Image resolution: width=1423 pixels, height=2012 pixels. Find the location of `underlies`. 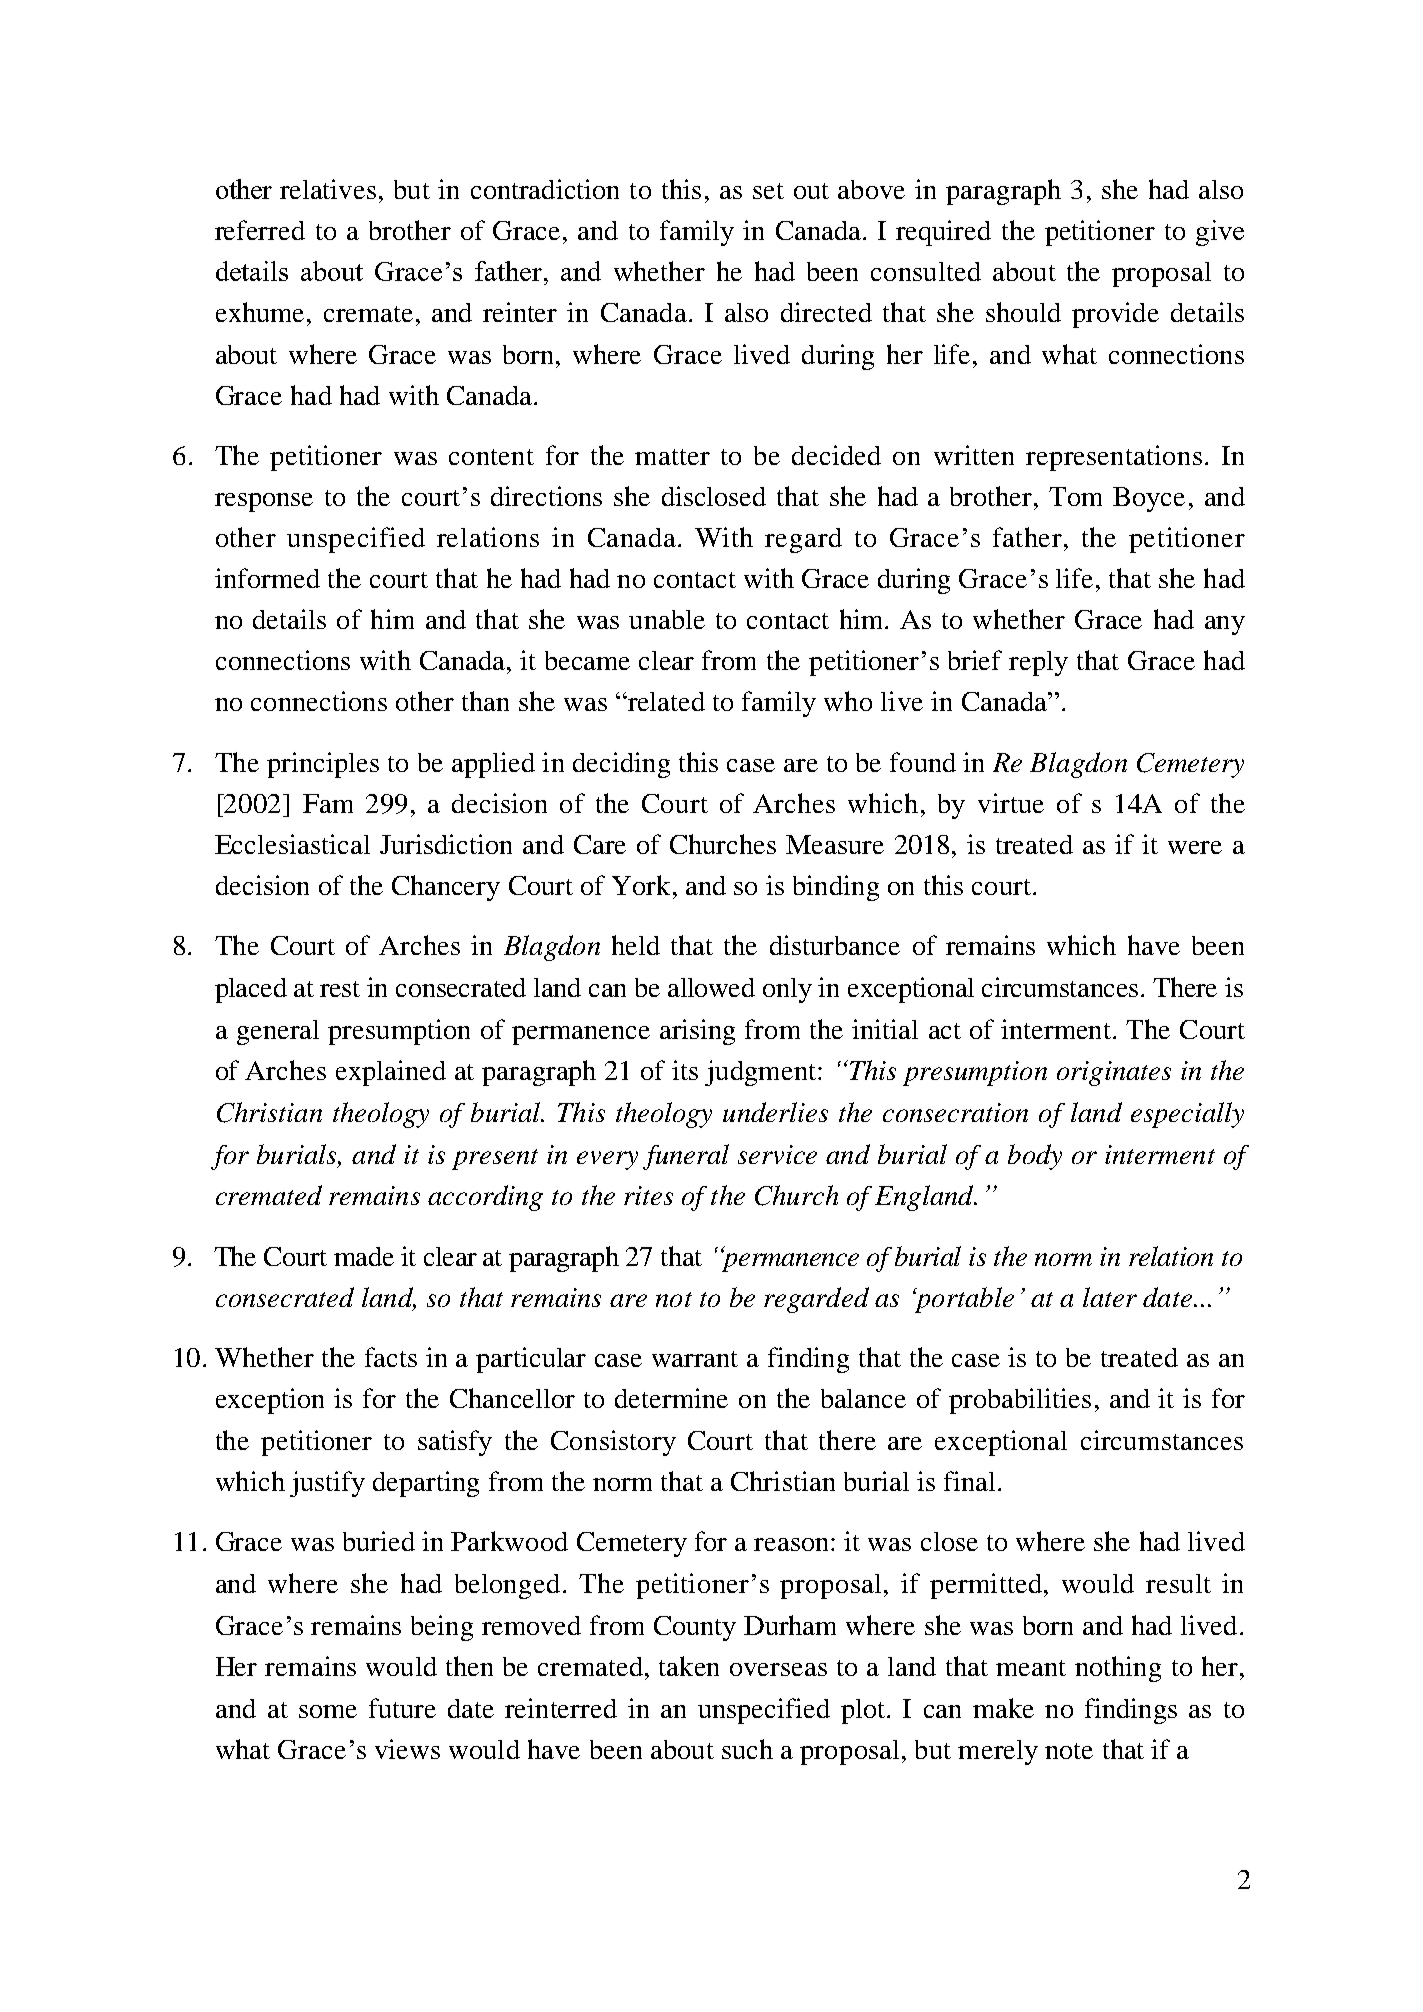

underlies is located at coordinates (775, 1112).
